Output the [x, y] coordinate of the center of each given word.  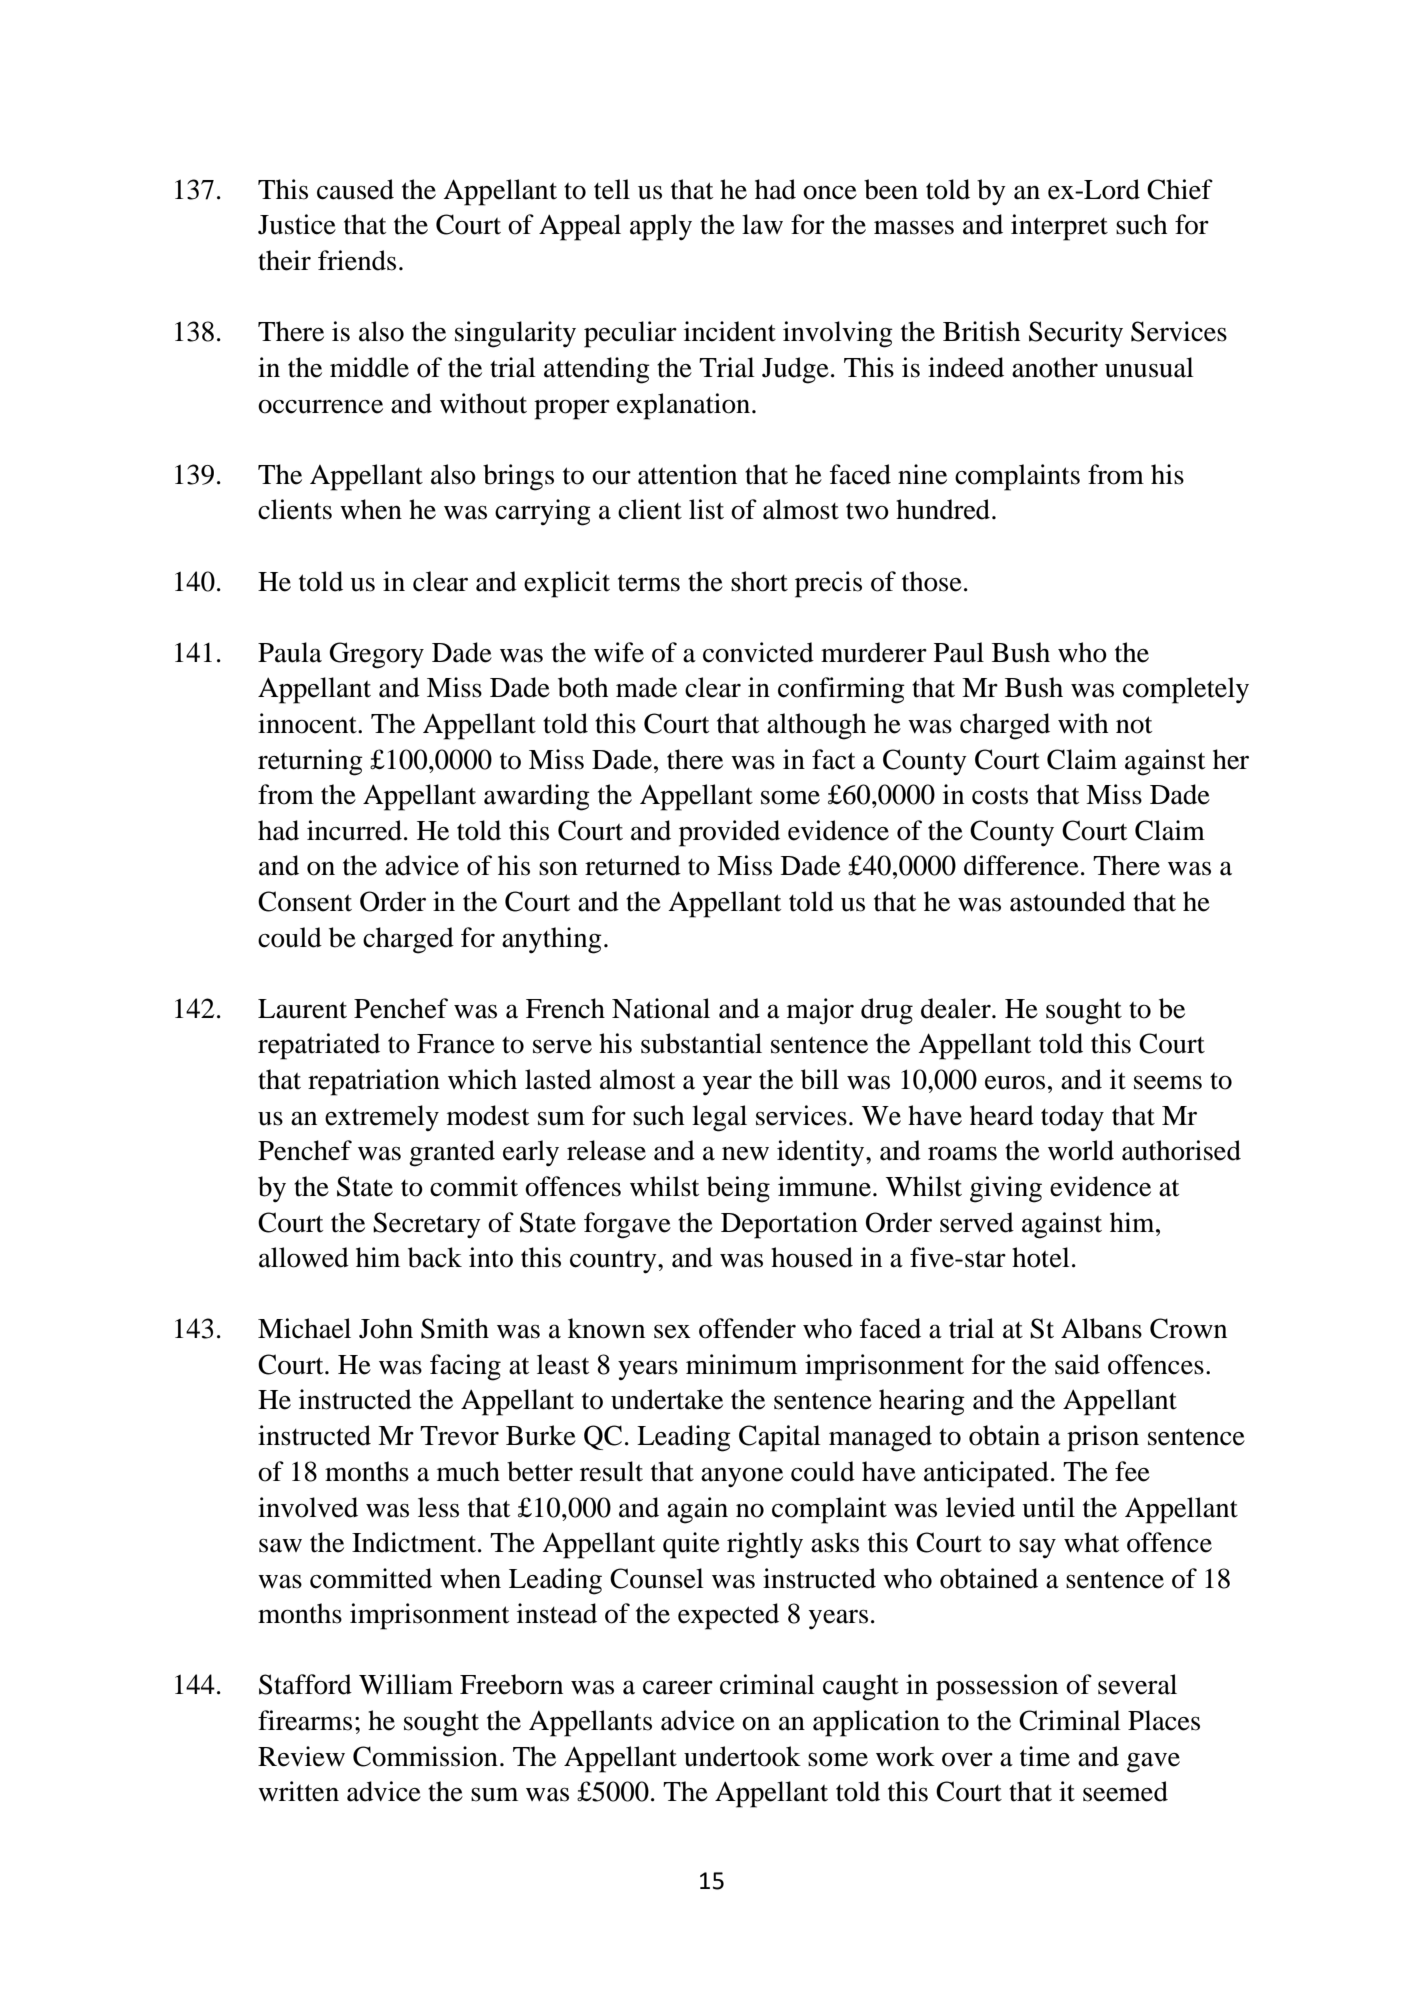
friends [357, 260]
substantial [701, 1043]
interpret [1059, 227]
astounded [1068, 901]
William [406, 1684]
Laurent [302, 1009]
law [762, 224]
